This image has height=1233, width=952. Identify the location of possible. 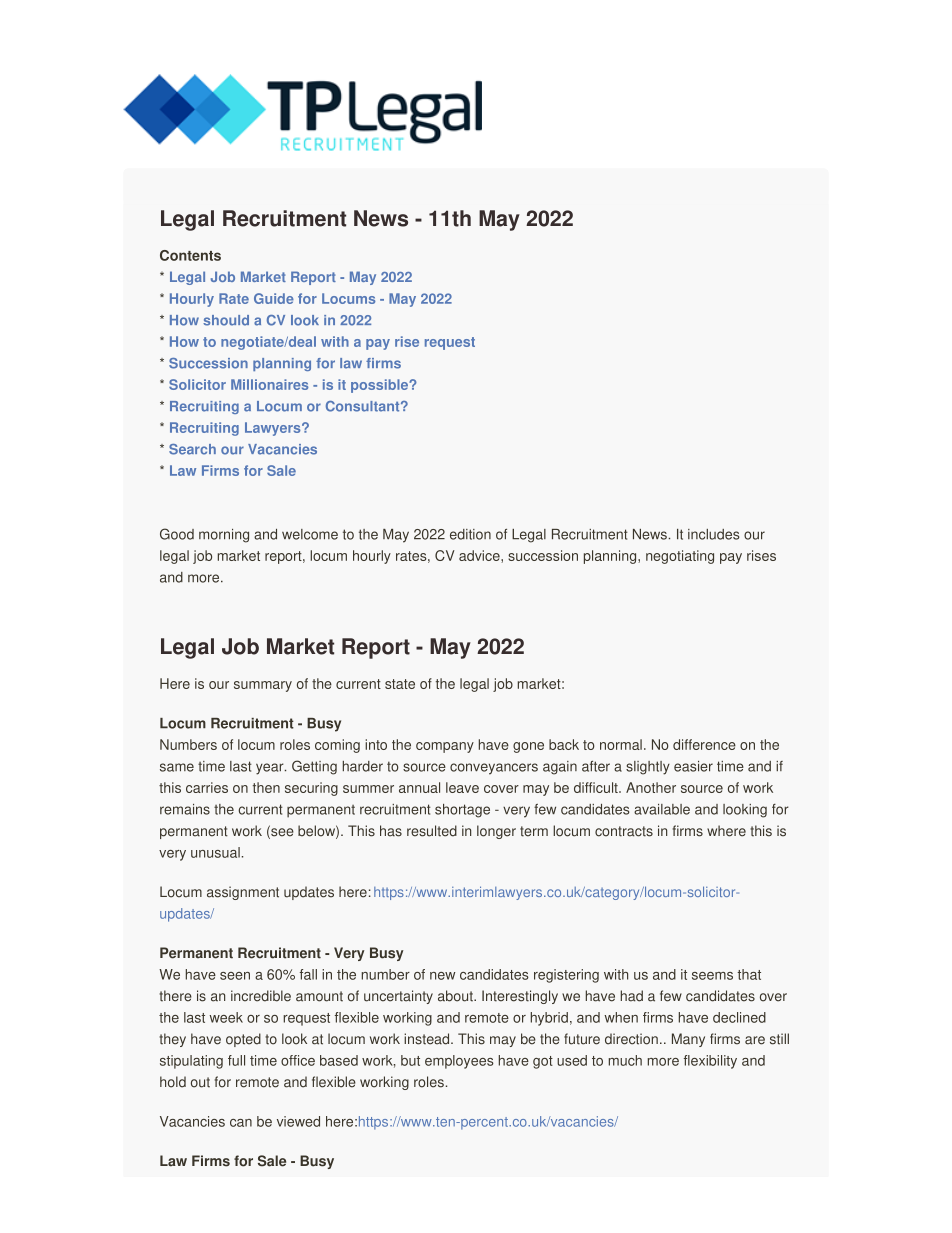
(380, 386).
